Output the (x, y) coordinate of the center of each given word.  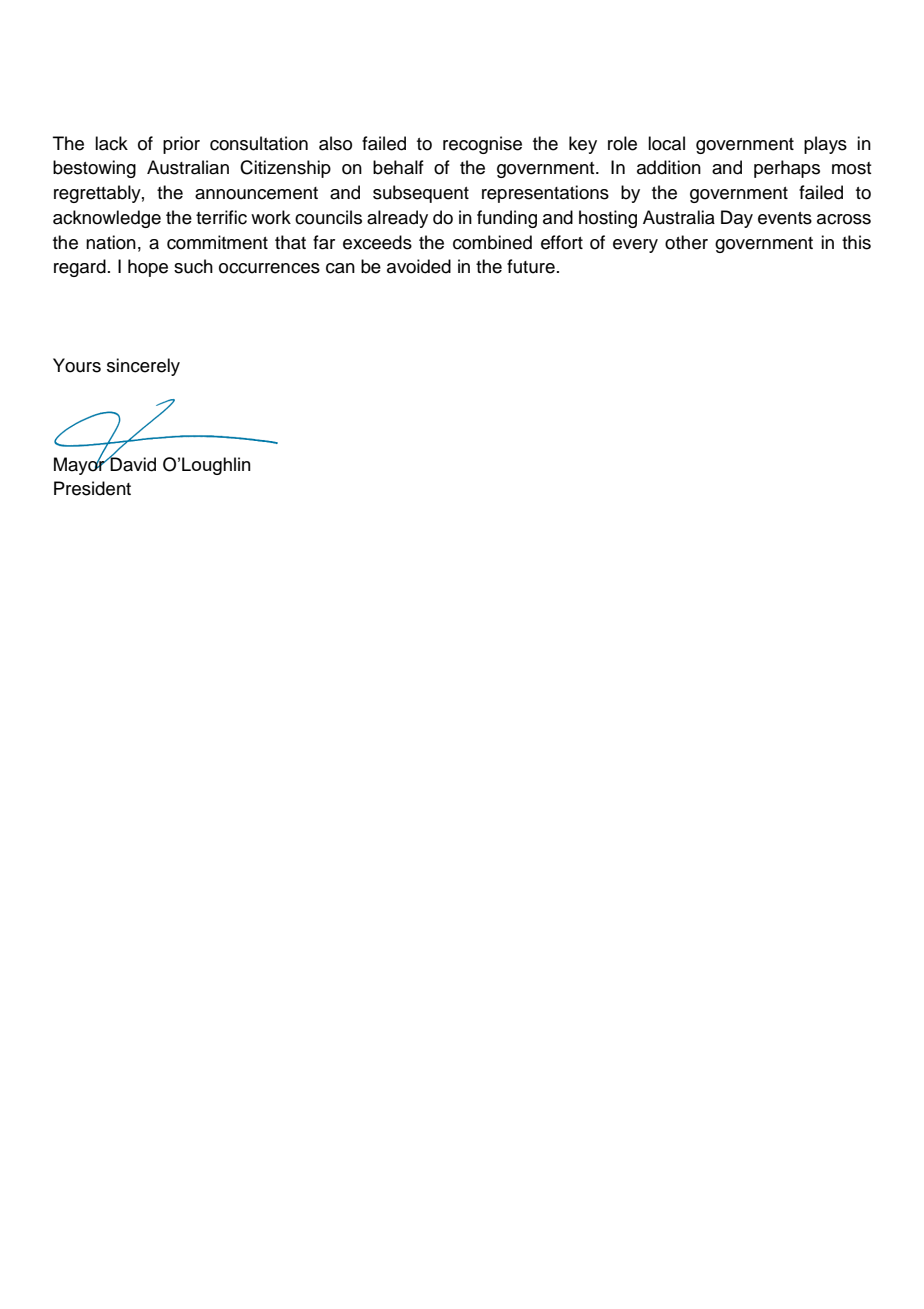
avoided (419, 266)
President (92, 488)
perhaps (787, 169)
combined (492, 242)
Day (737, 219)
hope (148, 268)
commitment (217, 242)
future (531, 266)
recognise (482, 145)
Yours (77, 365)
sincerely (143, 367)
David (132, 463)
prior (181, 145)
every (635, 246)
